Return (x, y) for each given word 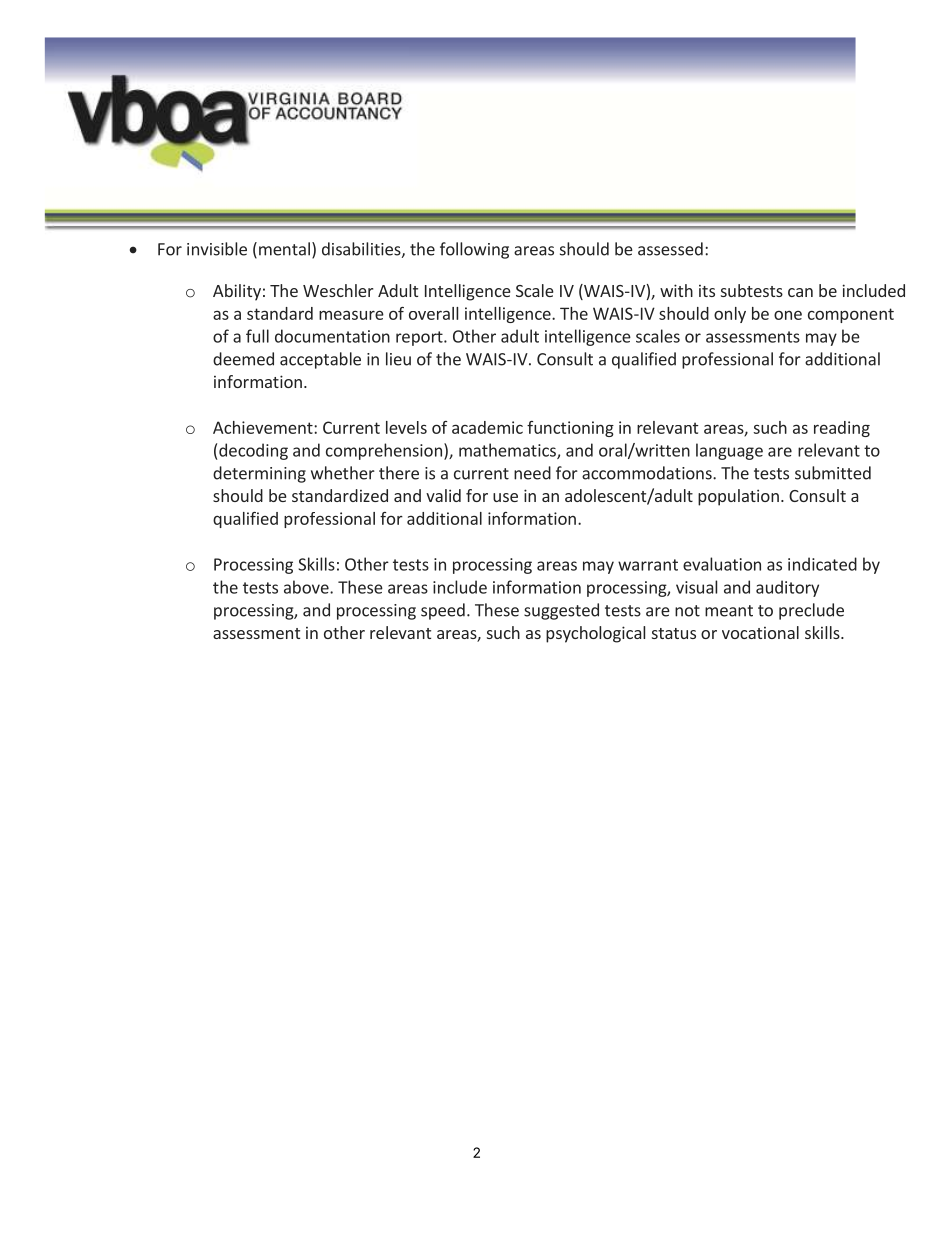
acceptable (320, 360)
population (738, 497)
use (505, 497)
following (474, 250)
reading (842, 429)
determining (259, 474)
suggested (561, 611)
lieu (398, 359)
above (307, 587)
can (800, 292)
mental (284, 249)
